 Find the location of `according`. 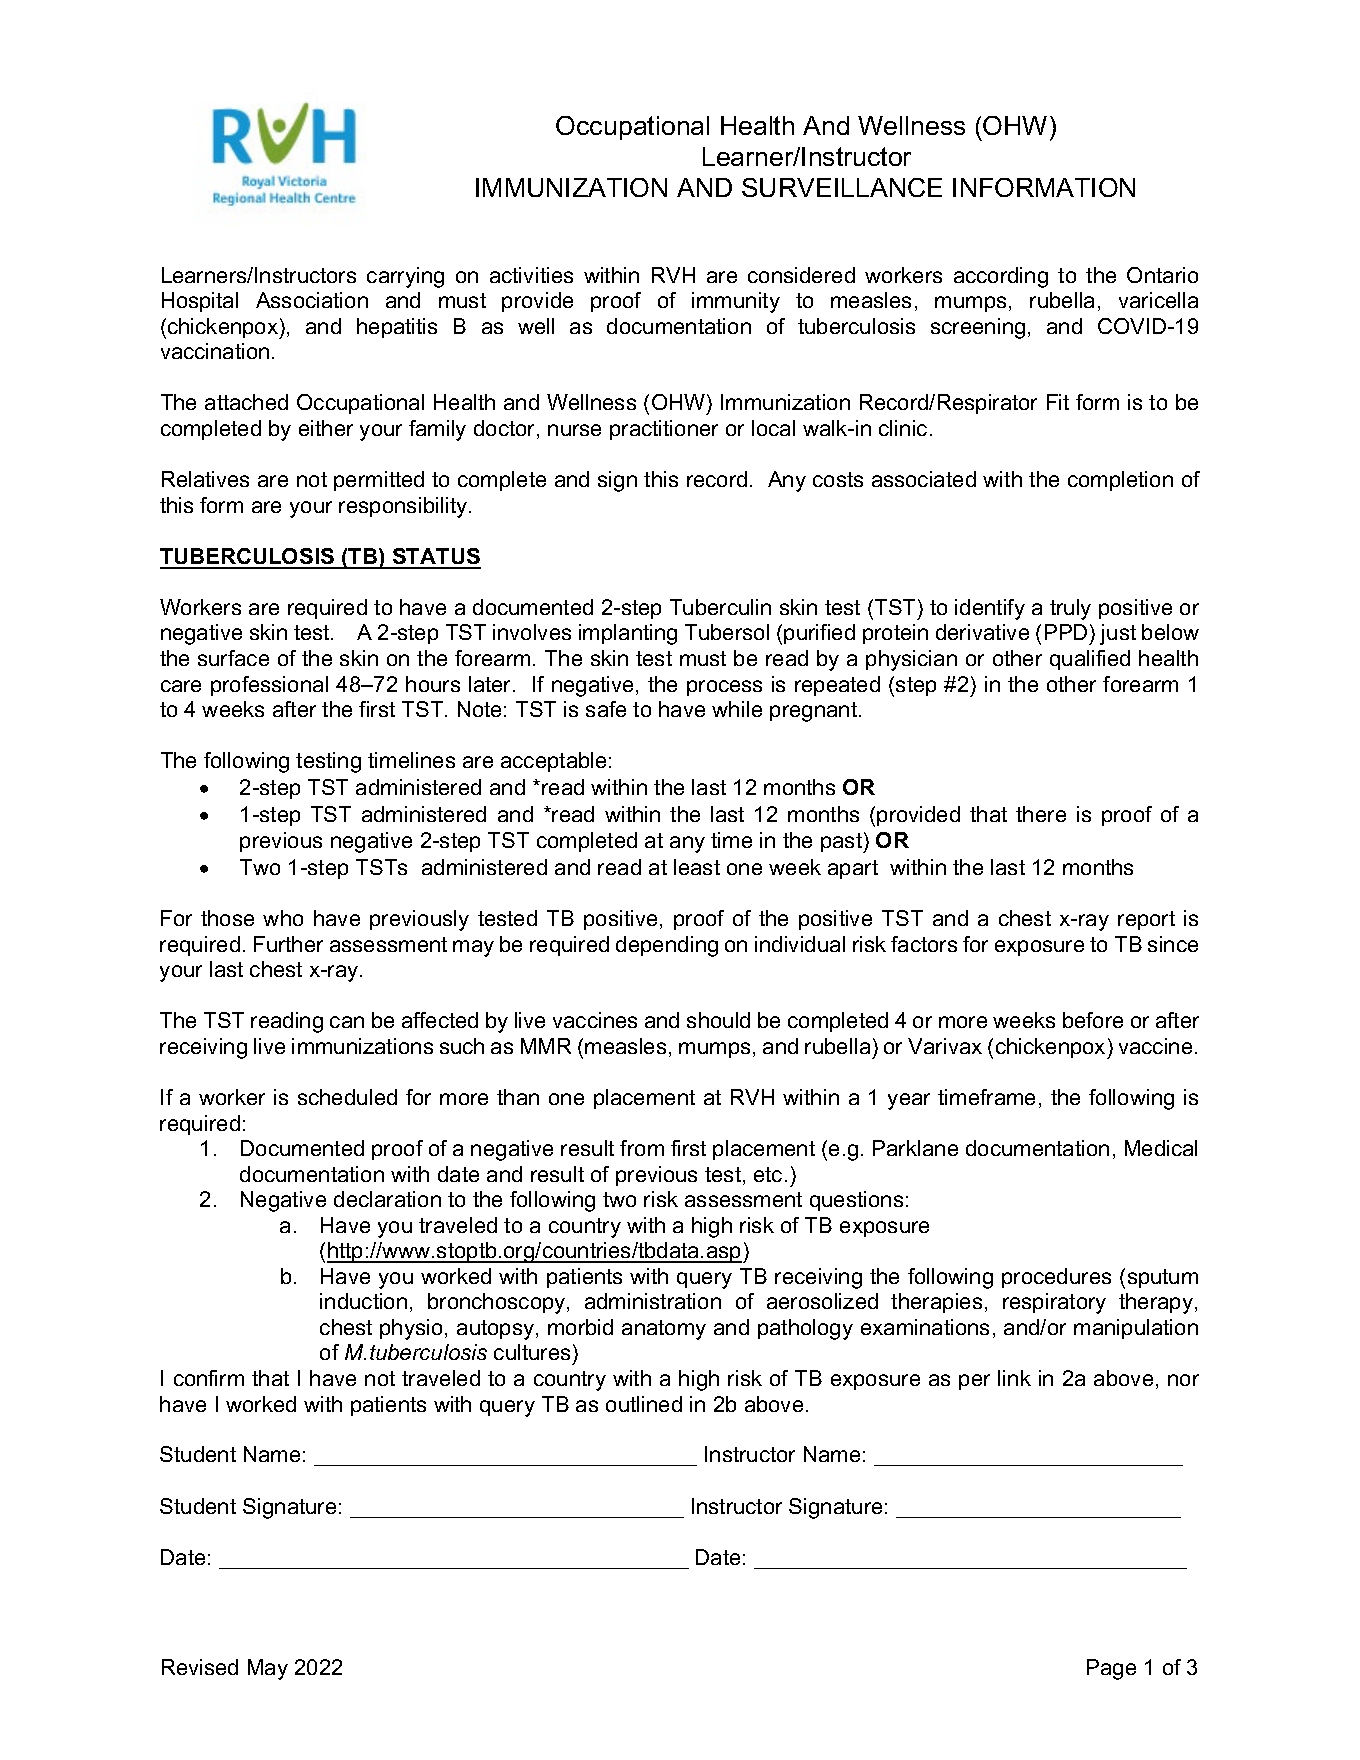

according is located at coordinates (1001, 277).
